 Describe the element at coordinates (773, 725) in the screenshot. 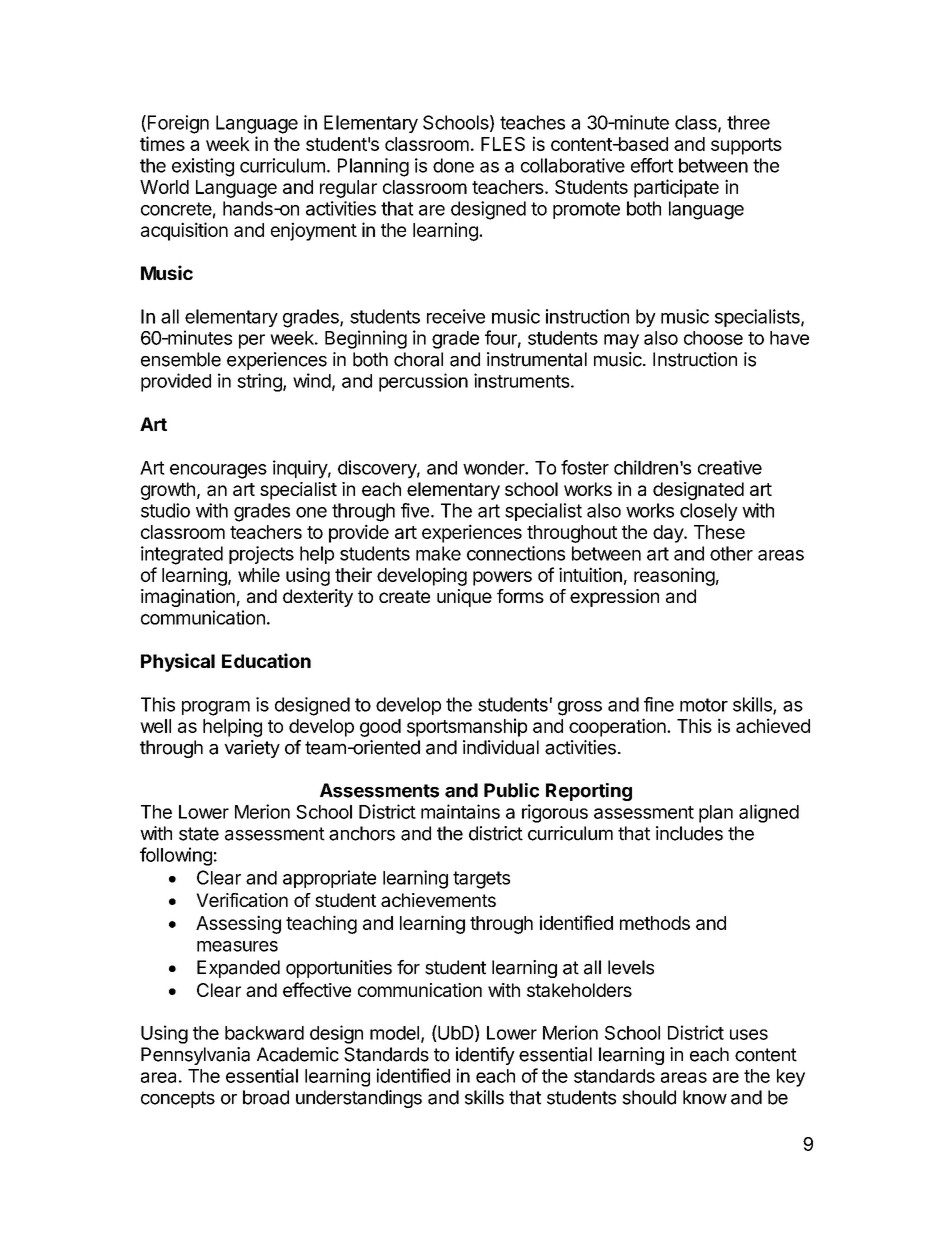

I see `achieved` at that location.
